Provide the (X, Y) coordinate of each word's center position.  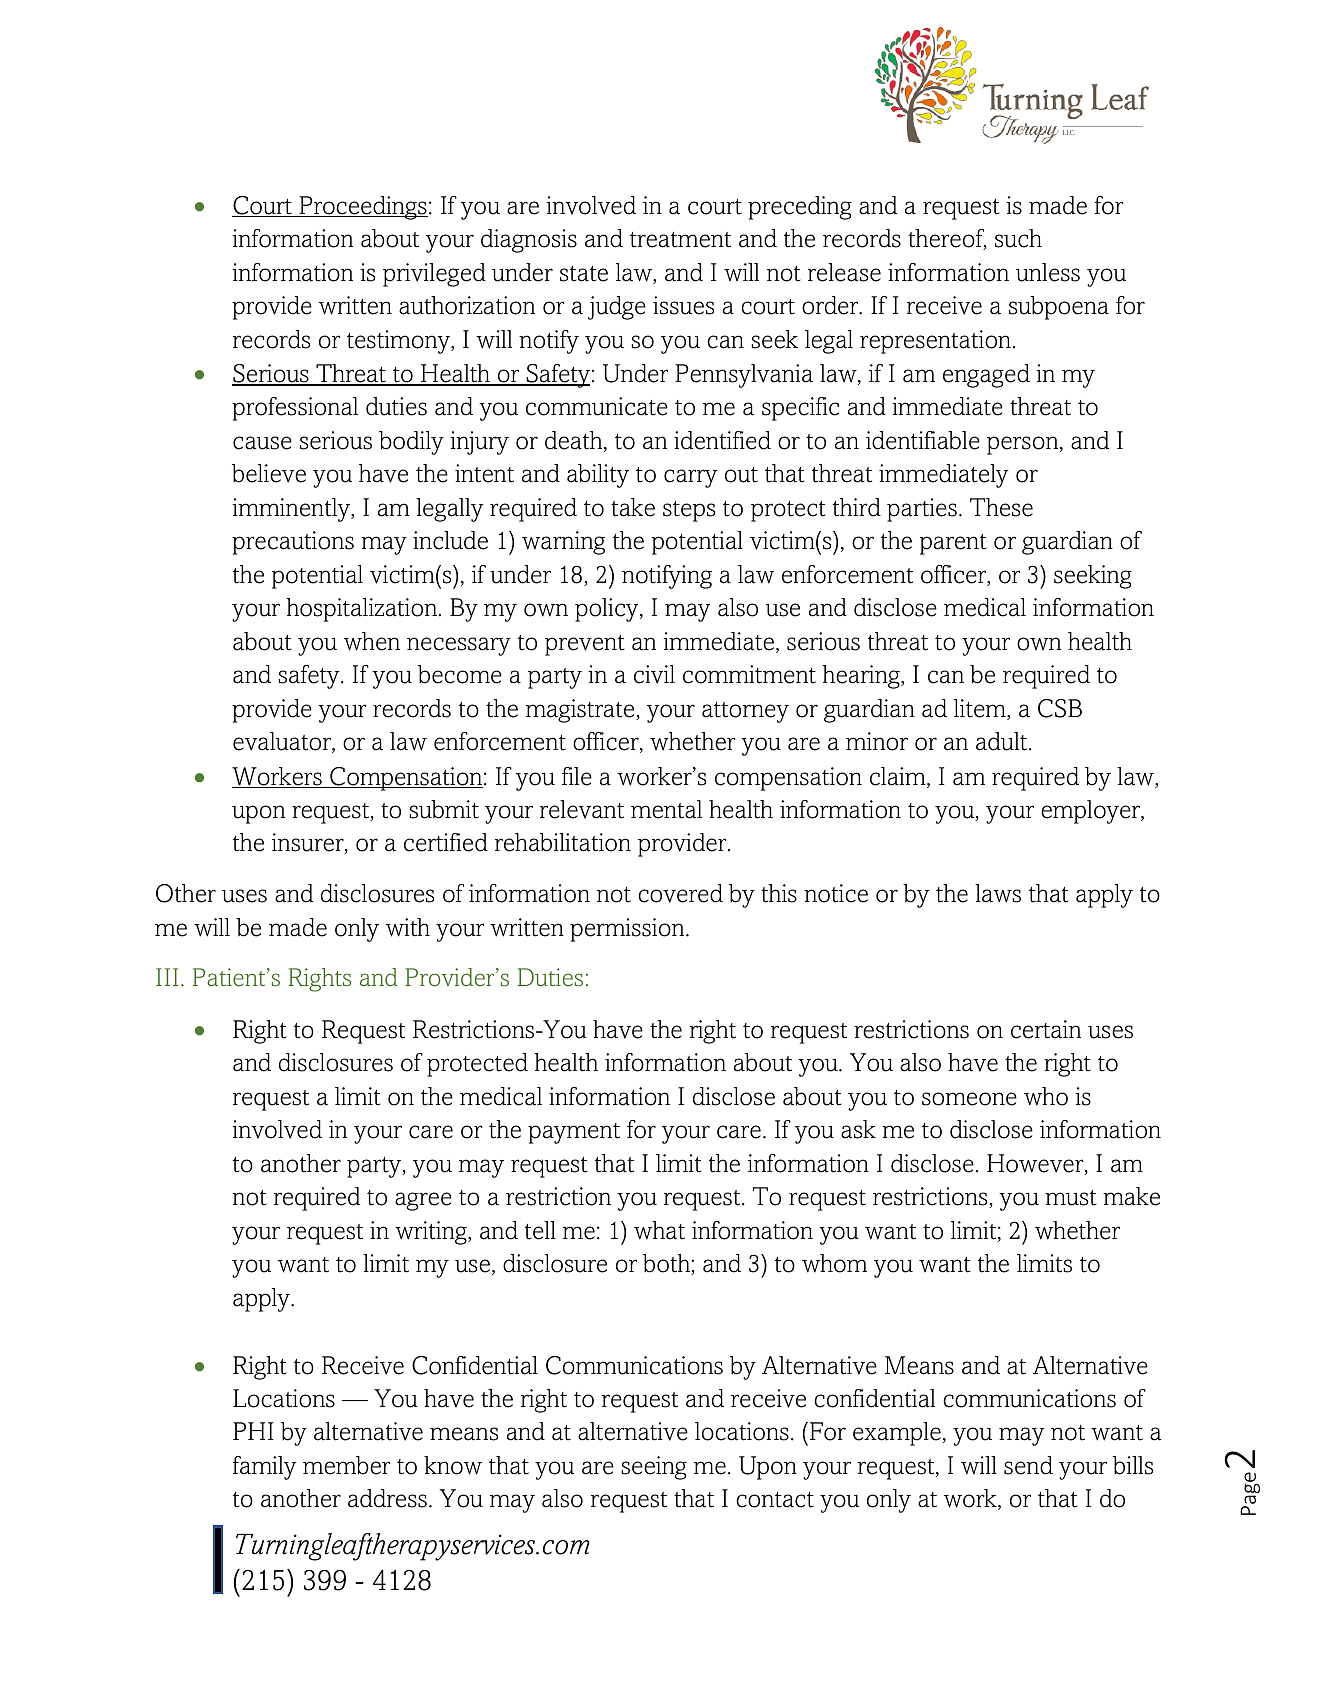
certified (446, 842)
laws (998, 893)
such (1018, 238)
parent (953, 544)
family (265, 1468)
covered (680, 893)
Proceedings (362, 208)
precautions (293, 543)
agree (423, 1201)
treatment (680, 240)
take (633, 507)
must (1071, 1198)
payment (574, 1133)
